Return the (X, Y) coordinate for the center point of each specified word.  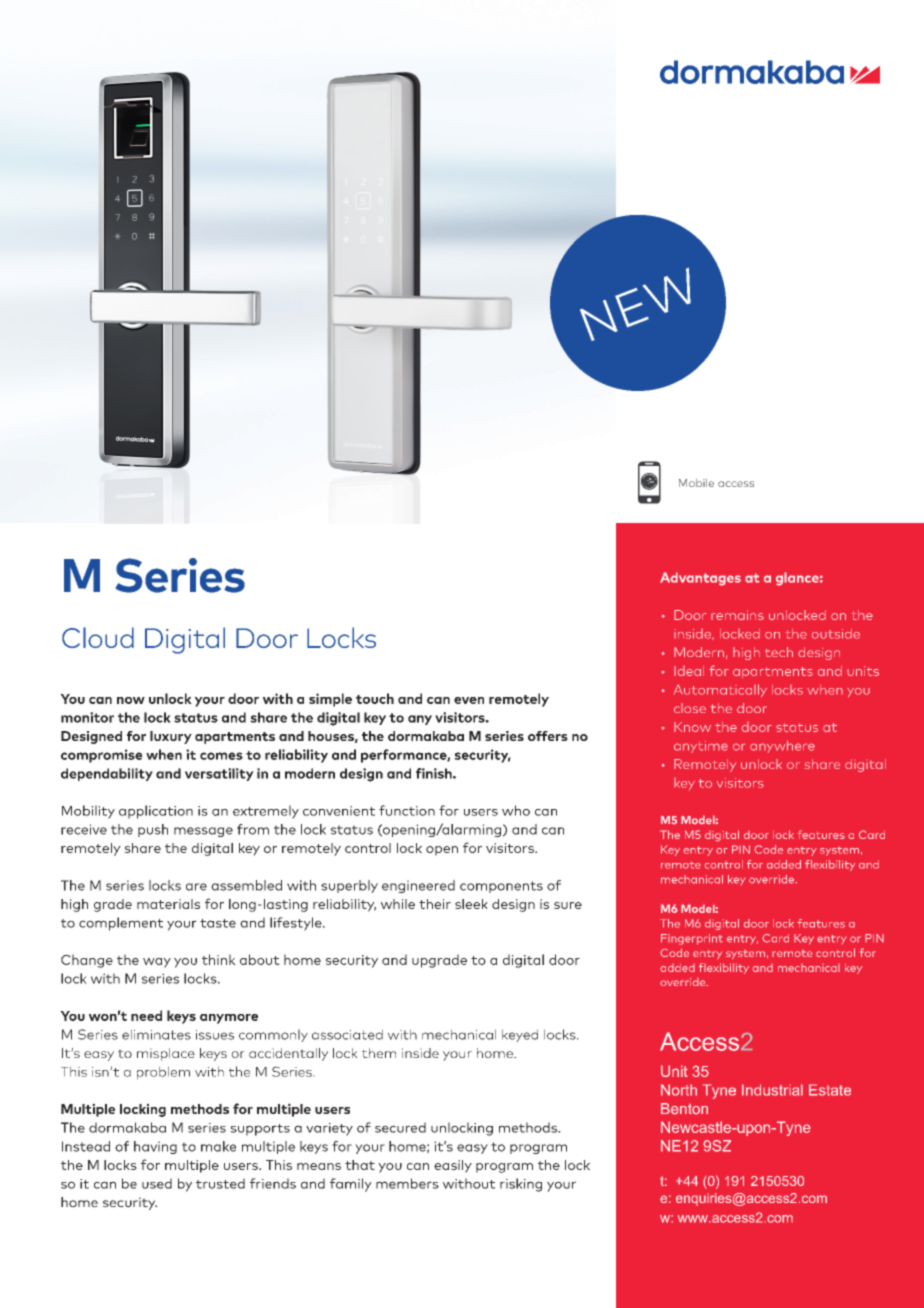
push (153, 830)
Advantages (700, 579)
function (407, 810)
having (155, 1147)
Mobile (696, 483)
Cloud (98, 637)
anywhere (782, 746)
